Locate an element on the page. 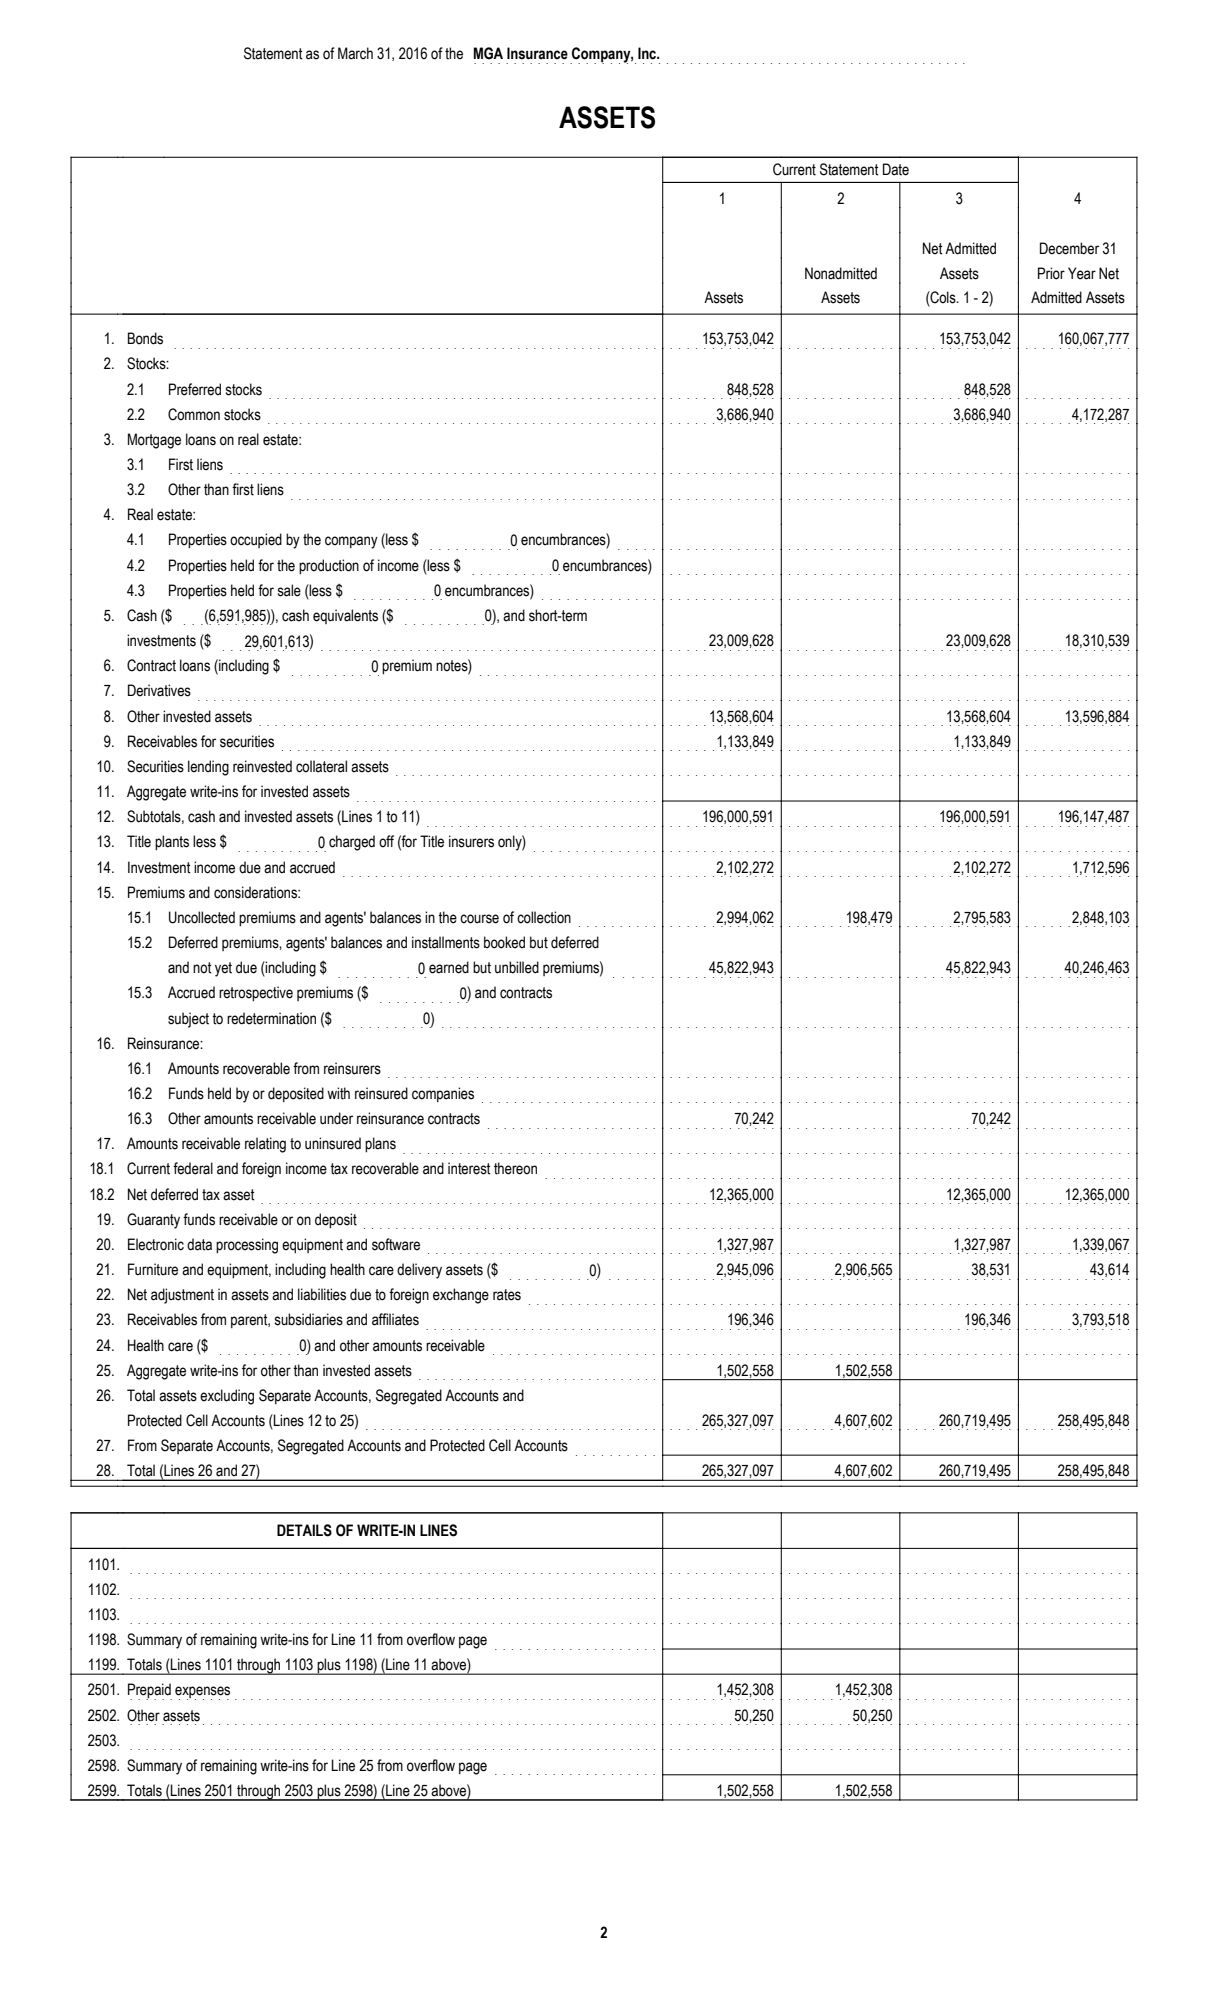 The height and width of the image is (1989, 1208). MGA is located at coordinates (488, 53).
